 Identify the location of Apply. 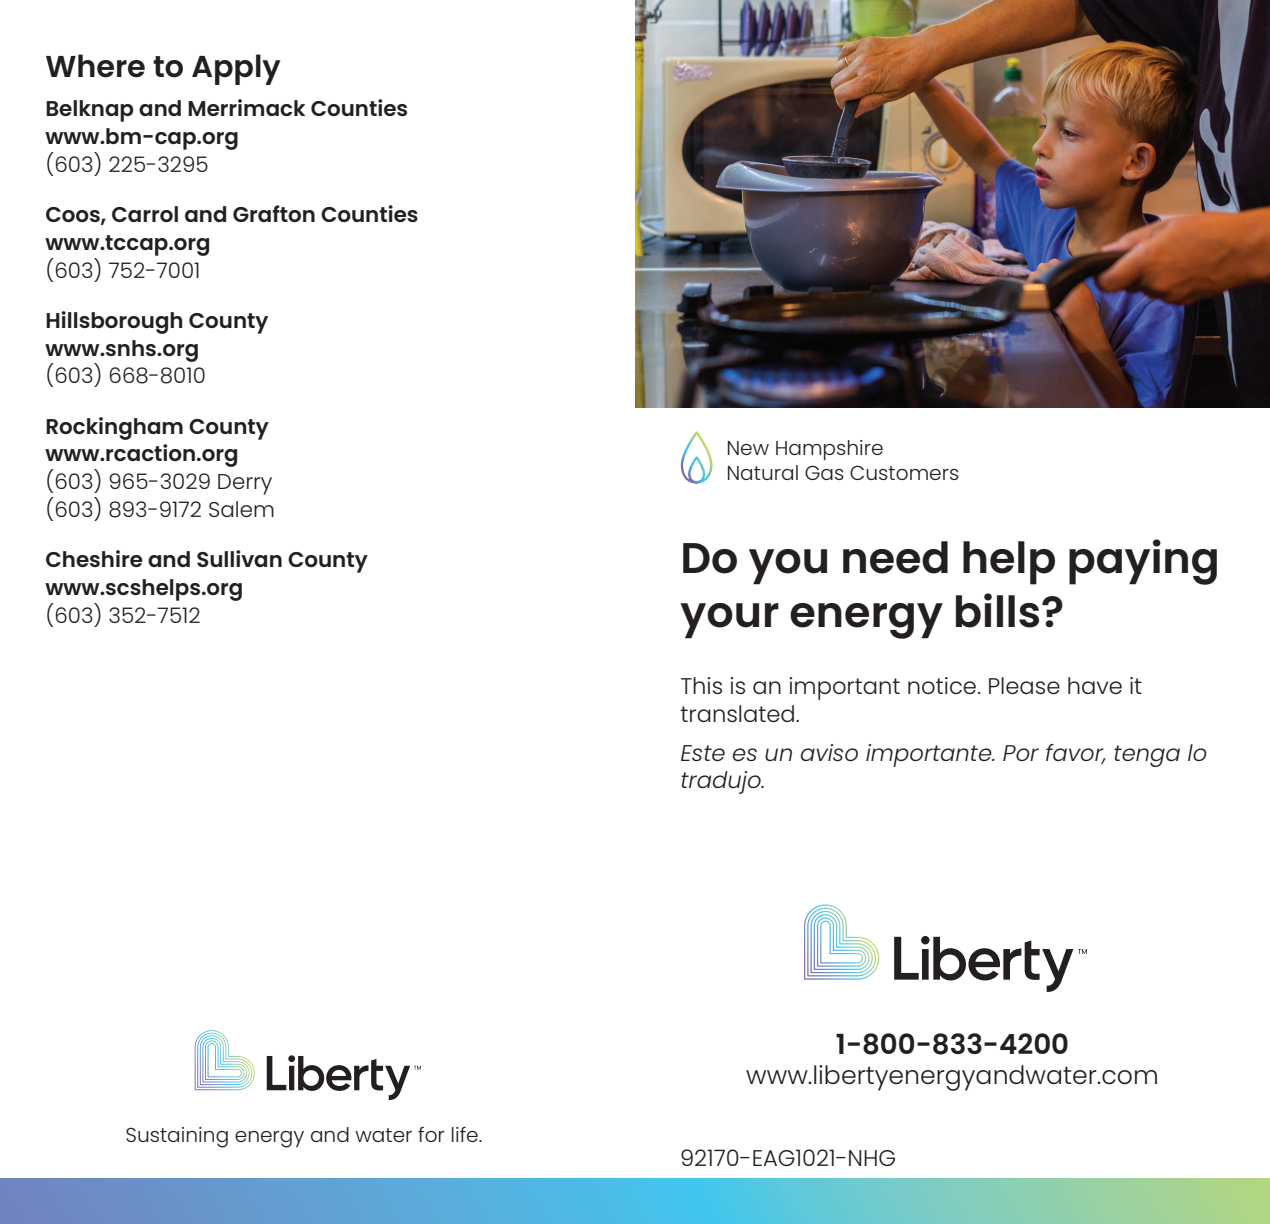
(236, 69).
